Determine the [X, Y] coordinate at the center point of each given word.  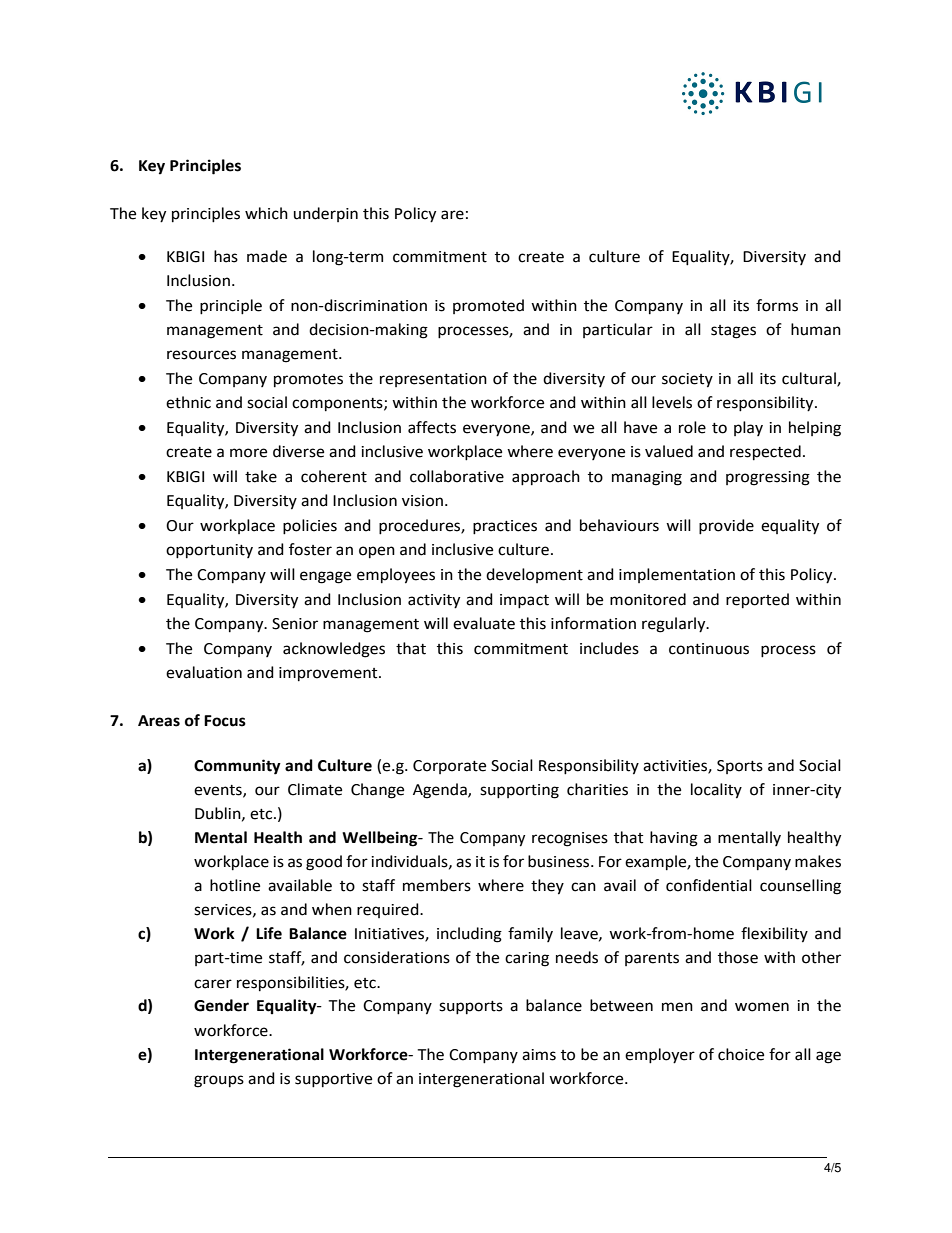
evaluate [484, 623]
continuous [709, 649]
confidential [709, 885]
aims [539, 1055]
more [248, 453]
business [560, 861]
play [748, 428]
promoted [488, 306]
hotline [235, 885]
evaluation [204, 672]
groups [219, 1081]
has [226, 256]
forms [777, 305]
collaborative [457, 476]
